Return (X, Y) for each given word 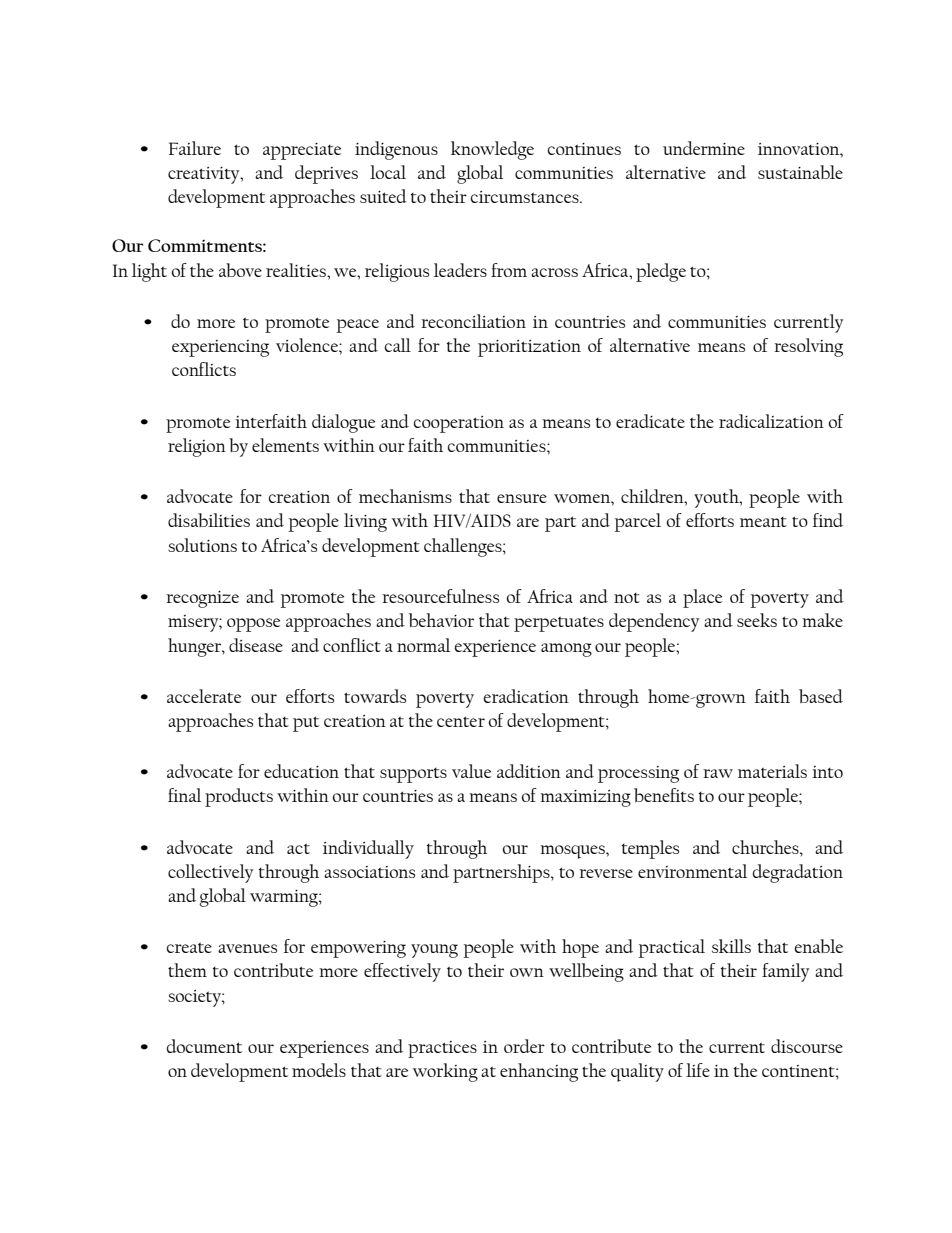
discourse (807, 1046)
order (524, 1046)
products (239, 797)
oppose (253, 625)
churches (766, 847)
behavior (441, 620)
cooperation (459, 424)
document (204, 1046)
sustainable (800, 172)
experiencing (220, 348)
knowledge (492, 150)
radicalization (771, 421)
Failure (195, 148)
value (471, 771)
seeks (757, 620)
